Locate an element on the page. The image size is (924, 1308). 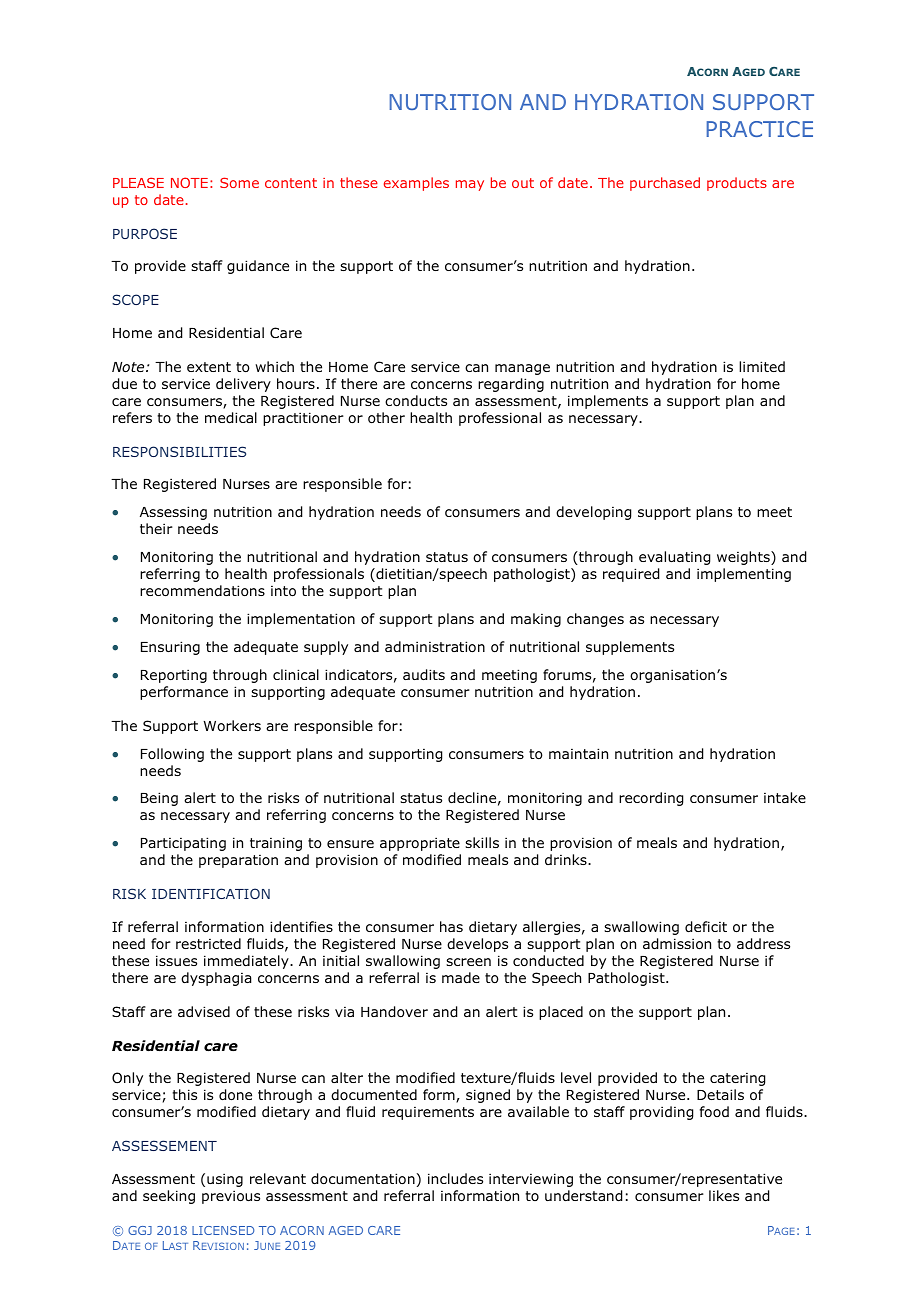
products is located at coordinates (737, 184).
